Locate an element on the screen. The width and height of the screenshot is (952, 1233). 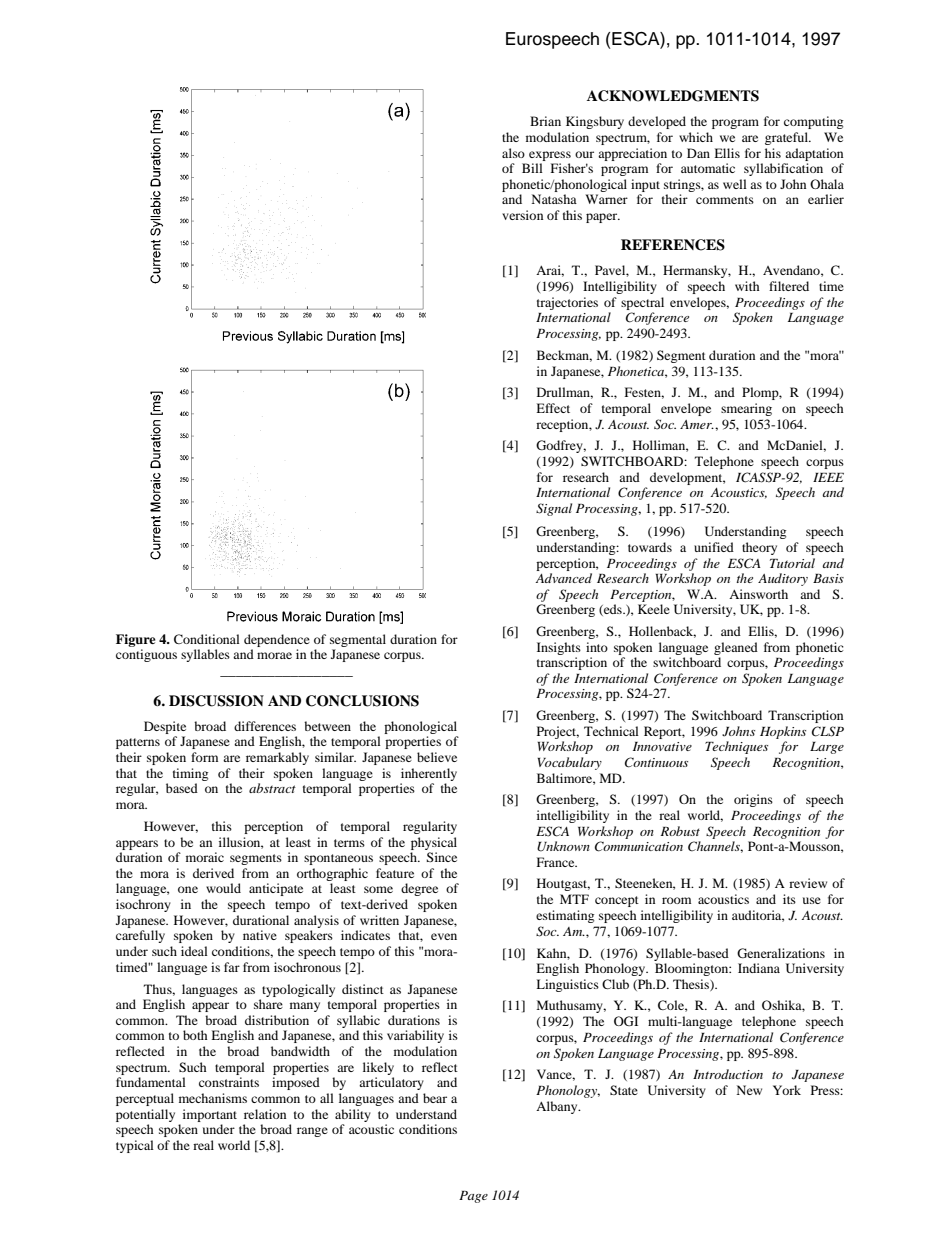
timing is located at coordinates (190, 774).
